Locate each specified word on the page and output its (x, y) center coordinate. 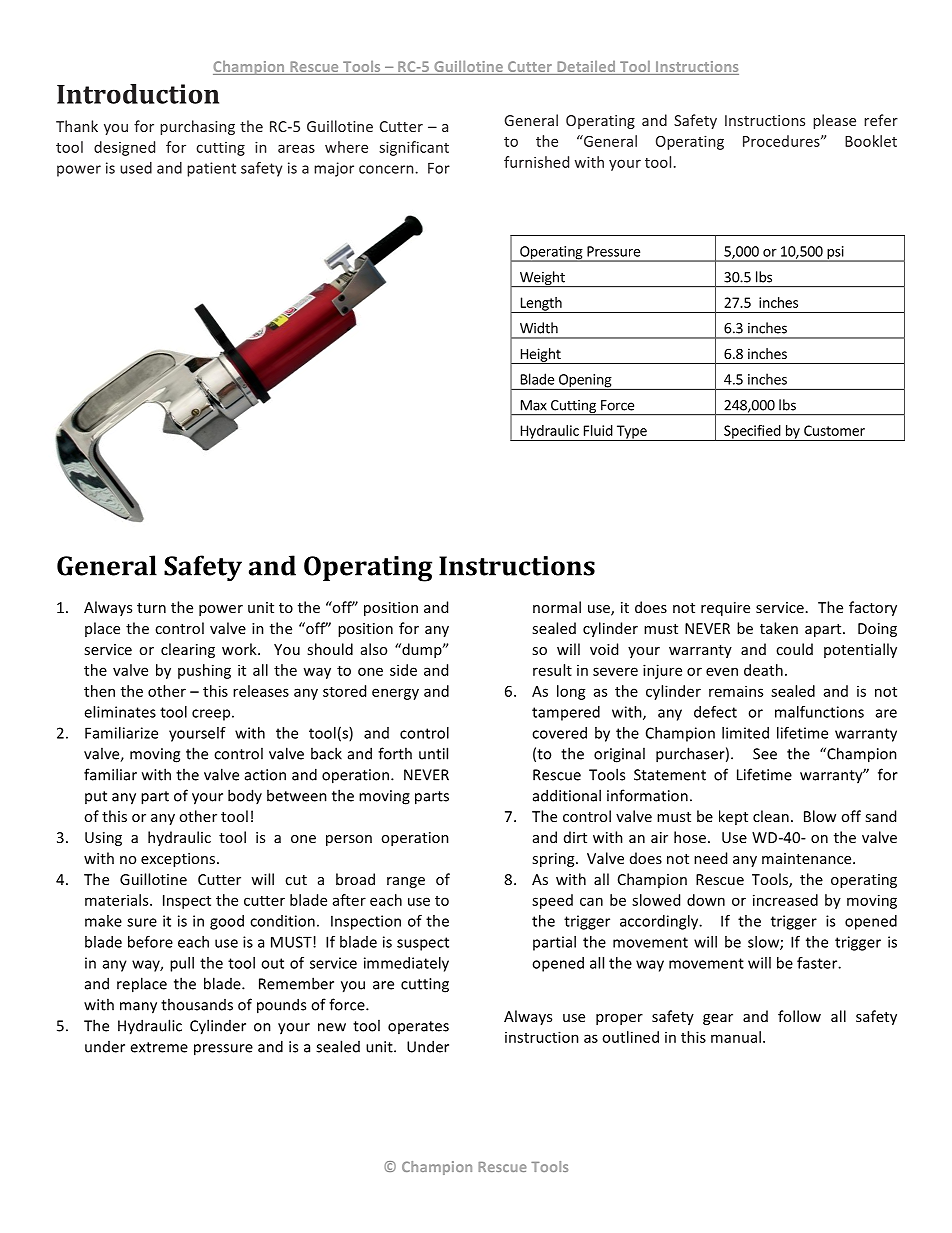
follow (799, 1016)
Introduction (138, 94)
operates (418, 1027)
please (834, 121)
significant (414, 148)
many (138, 1008)
